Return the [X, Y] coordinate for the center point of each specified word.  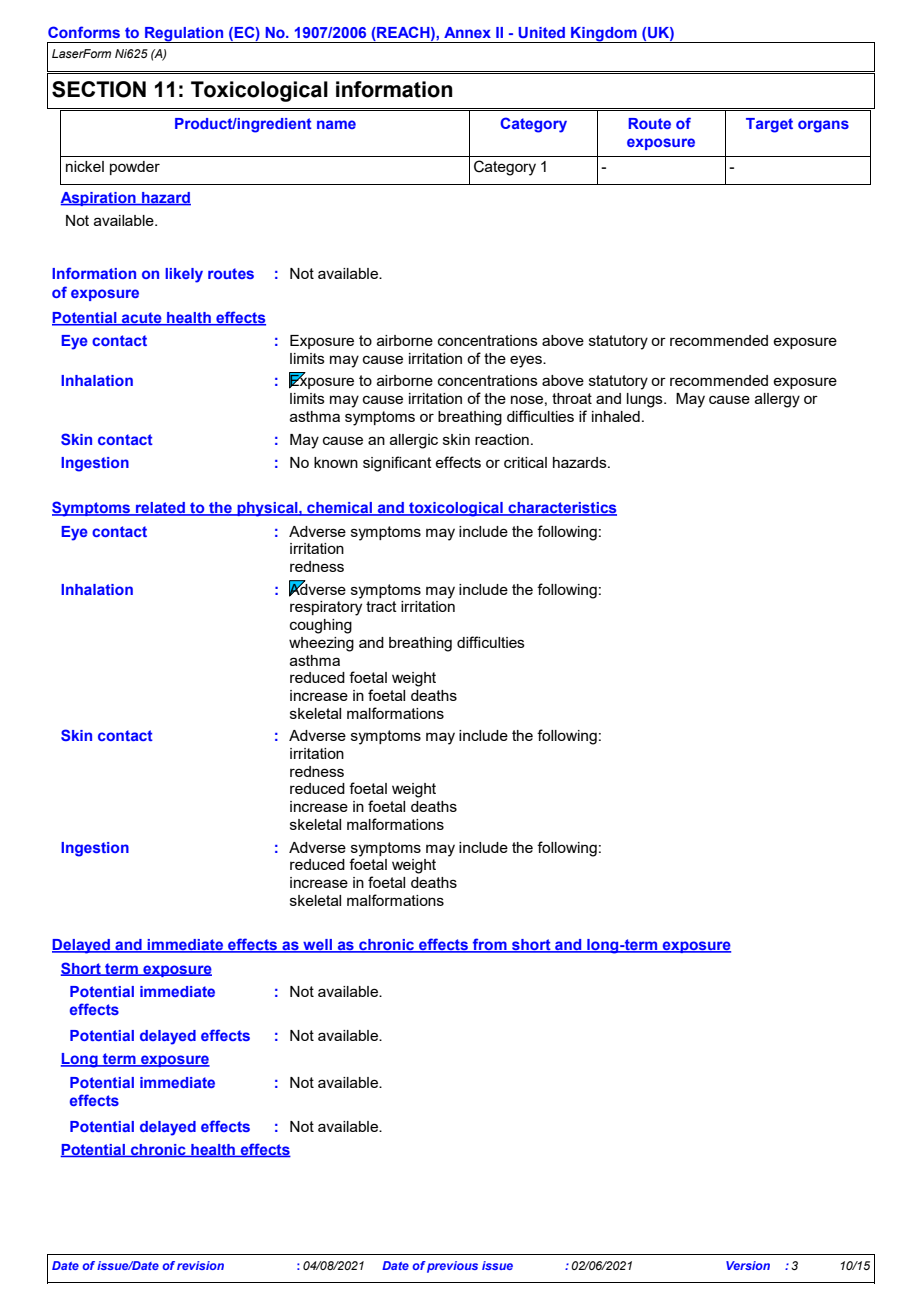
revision [200, 1265]
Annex [467, 32]
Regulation [184, 35]
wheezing [321, 644]
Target [769, 125]
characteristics [561, 509]
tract [381, 606]
